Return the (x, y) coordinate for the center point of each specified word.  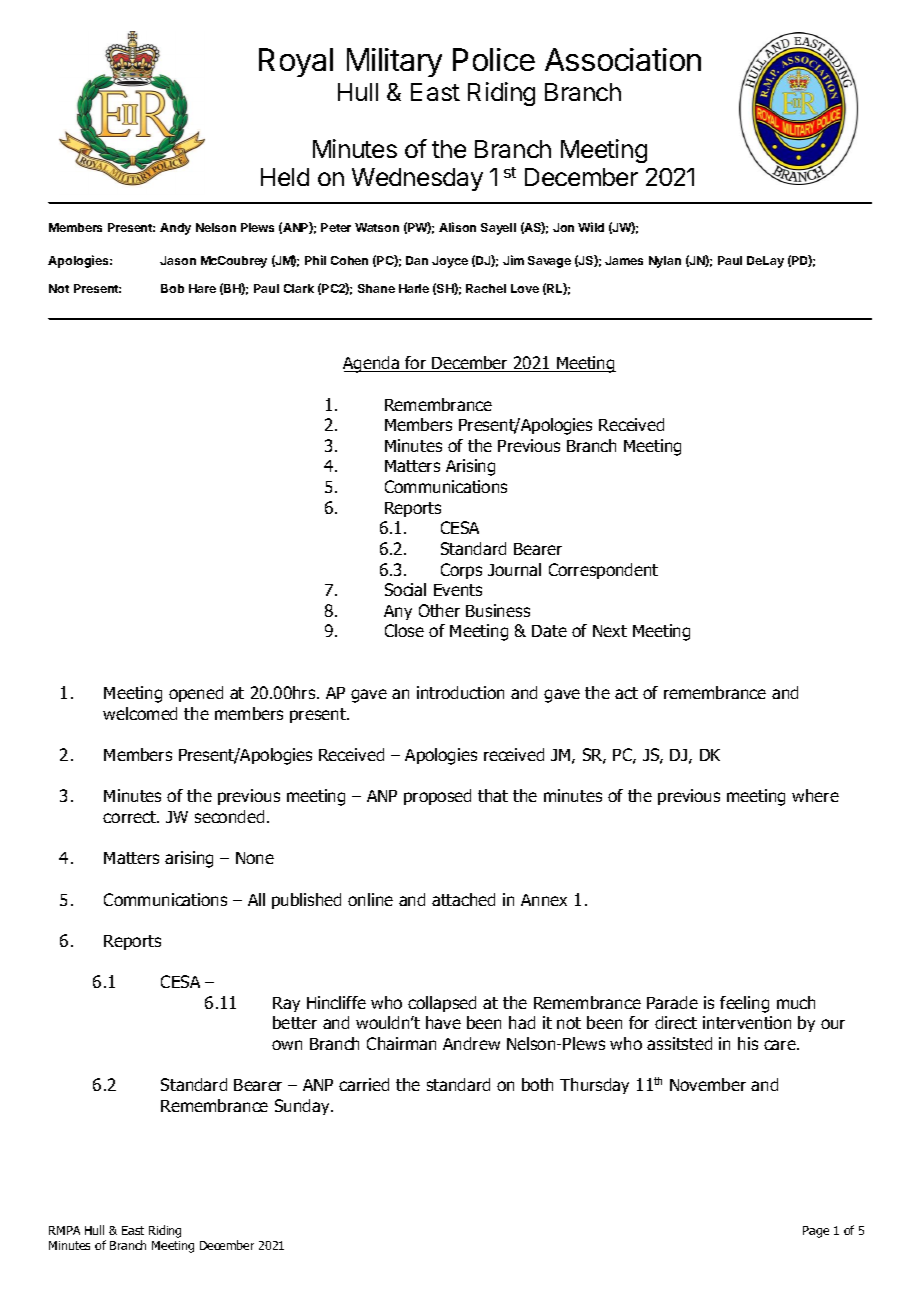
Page (816, 1232)
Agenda (372, 364)
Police (494, 59)
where (815, 795)
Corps (461, 571)
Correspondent (603, 571)
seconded (229, 816)
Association (623, 59)
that (493, 795)
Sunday (303, 1107)
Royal (296, 62)
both (537, 1084)
